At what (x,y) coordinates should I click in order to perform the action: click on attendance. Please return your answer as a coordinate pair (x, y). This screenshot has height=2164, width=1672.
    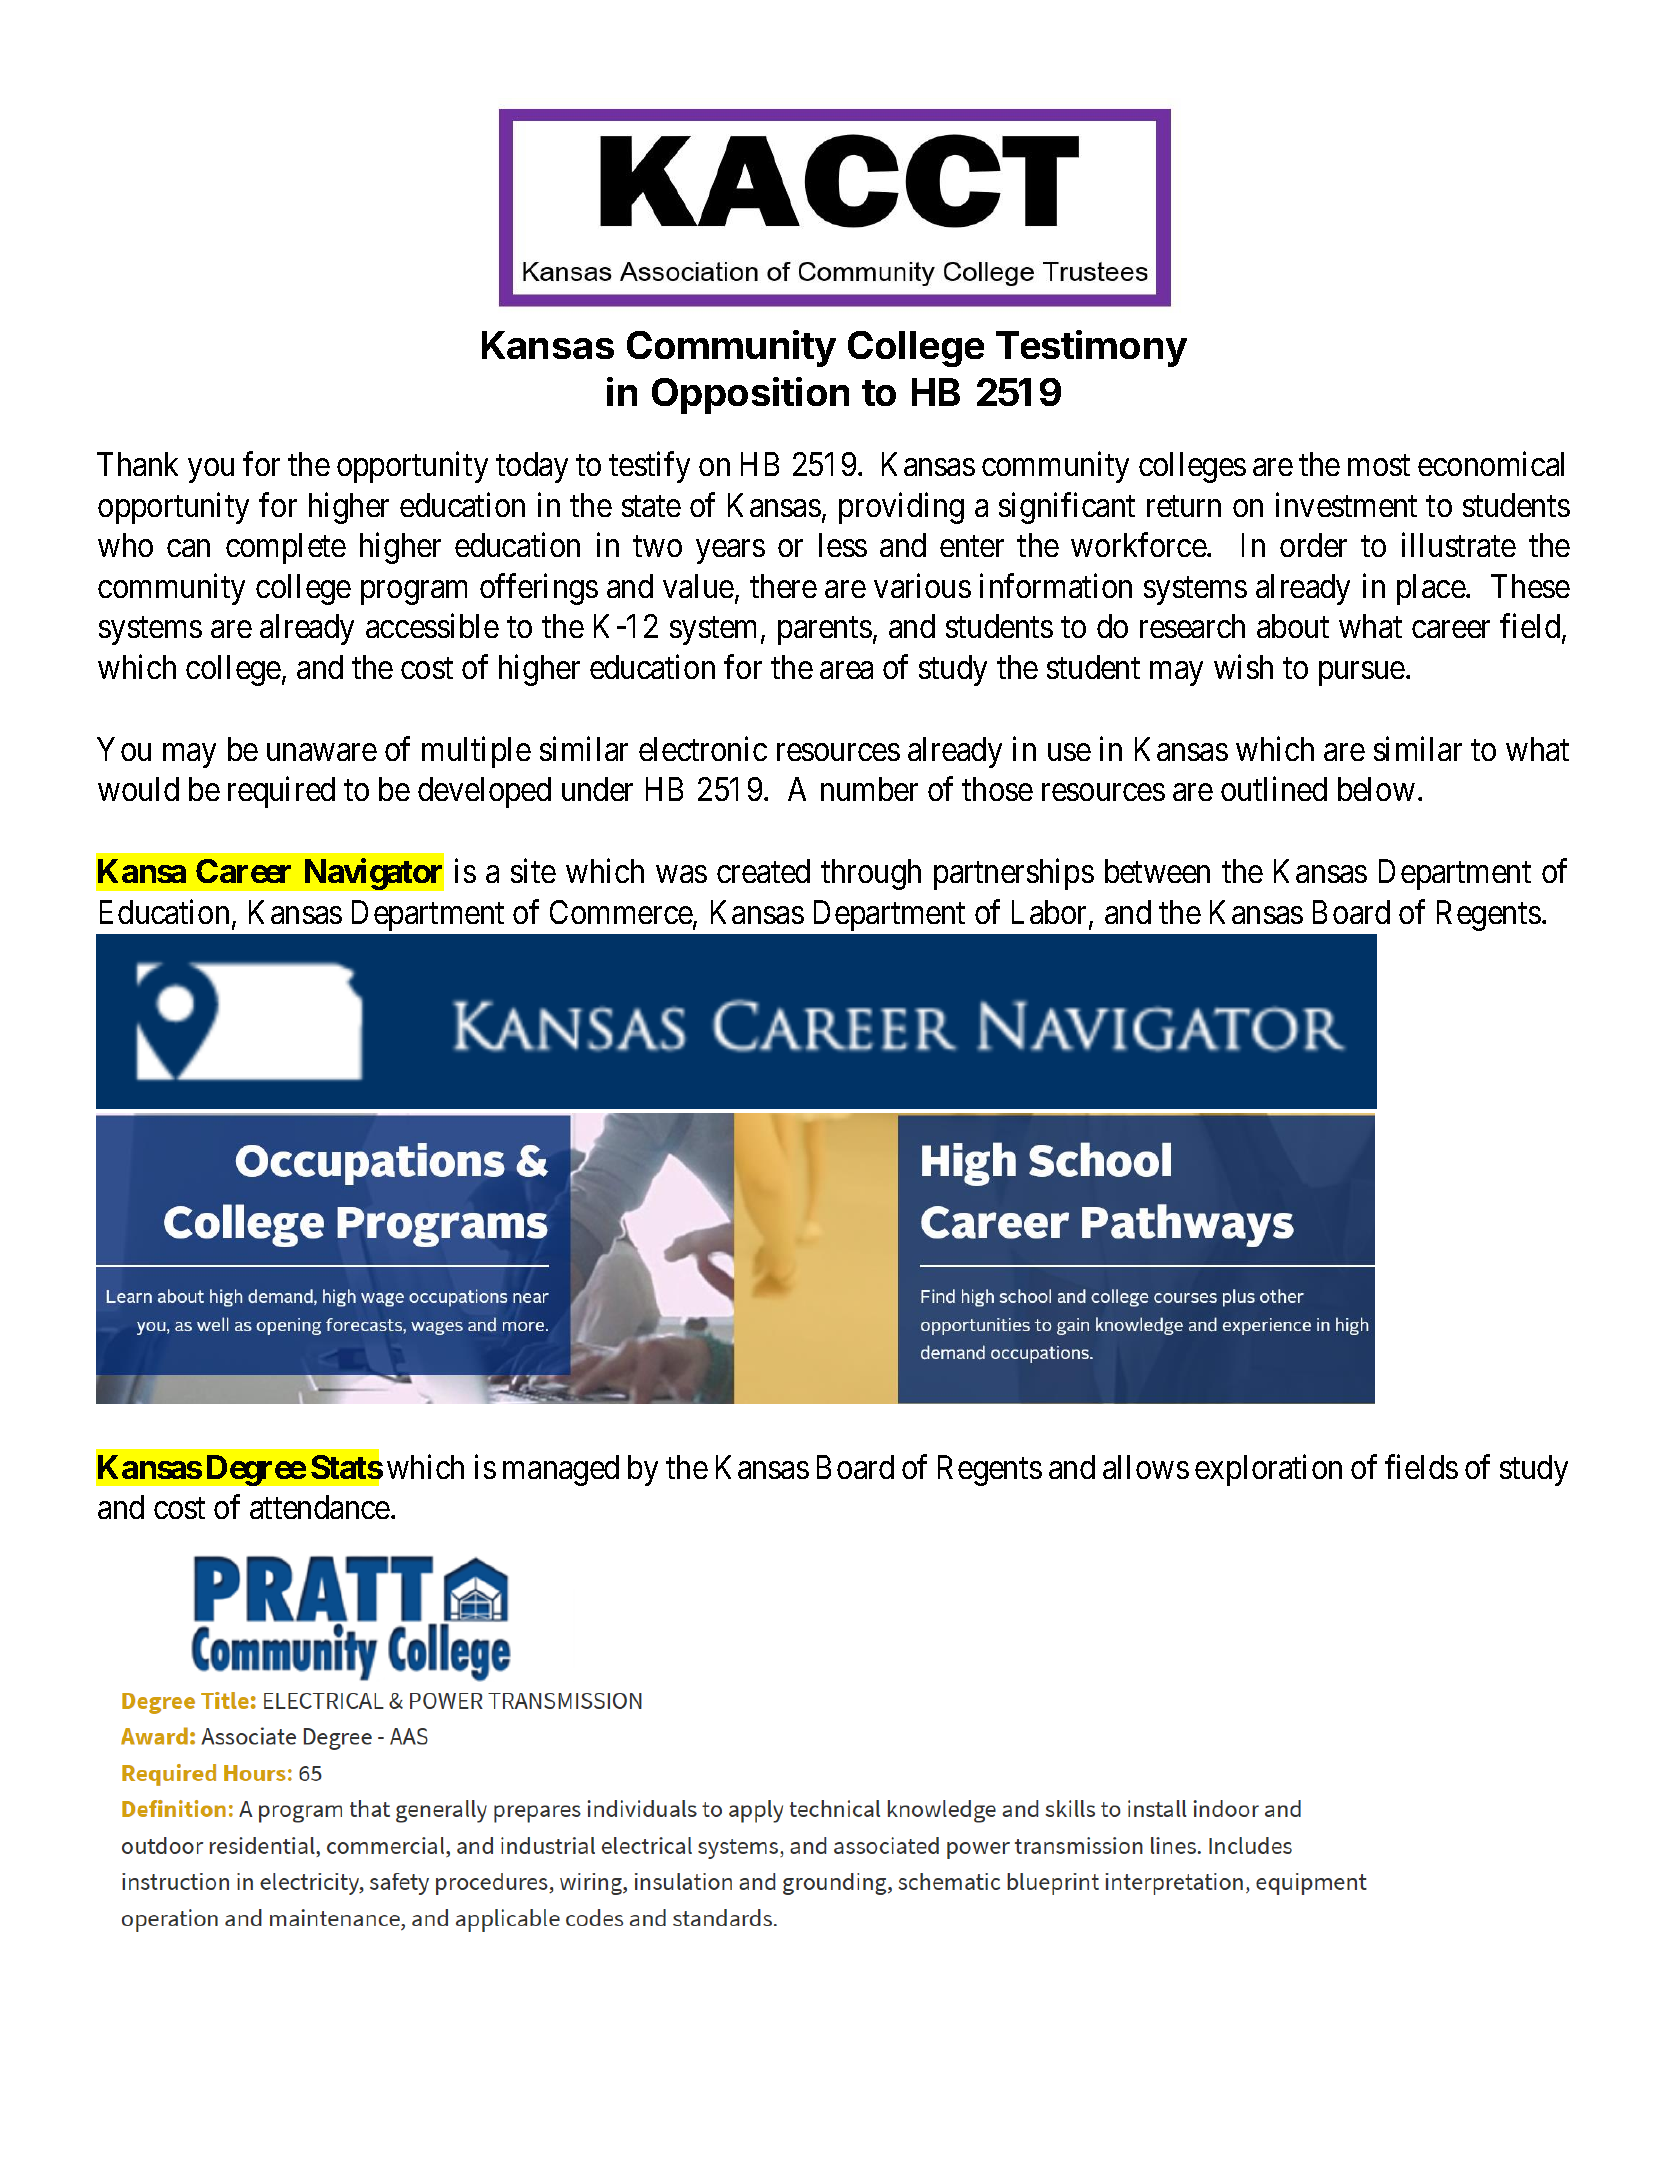
    Looking at the image, I should click on (320, 1507).
